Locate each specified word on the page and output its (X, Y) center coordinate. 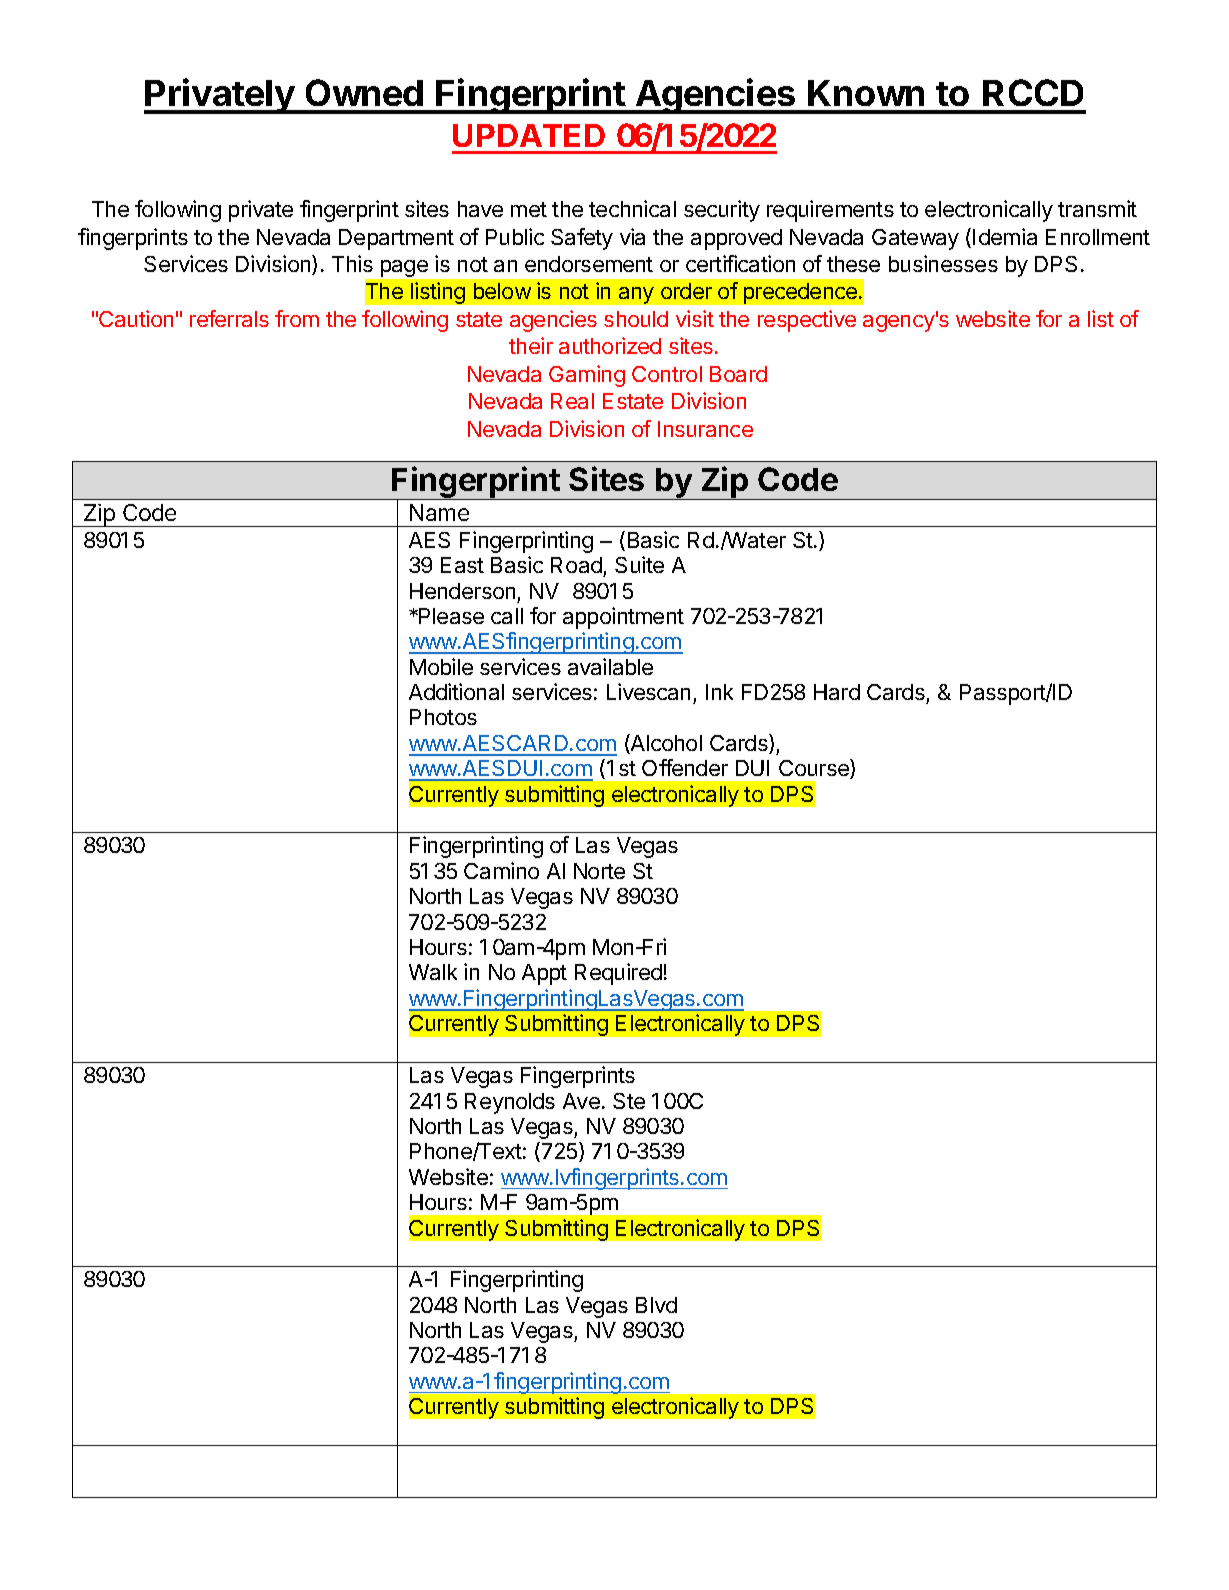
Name (439, 512)
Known (866, 93)
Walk (433, 972)
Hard (837, 692)
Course (815, 769)
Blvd (656, 1305)
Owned (364, 92)
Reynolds (510, 1103)
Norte (599, 871)
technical (632, 208)
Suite (639, 564)
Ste (629, 1101)
